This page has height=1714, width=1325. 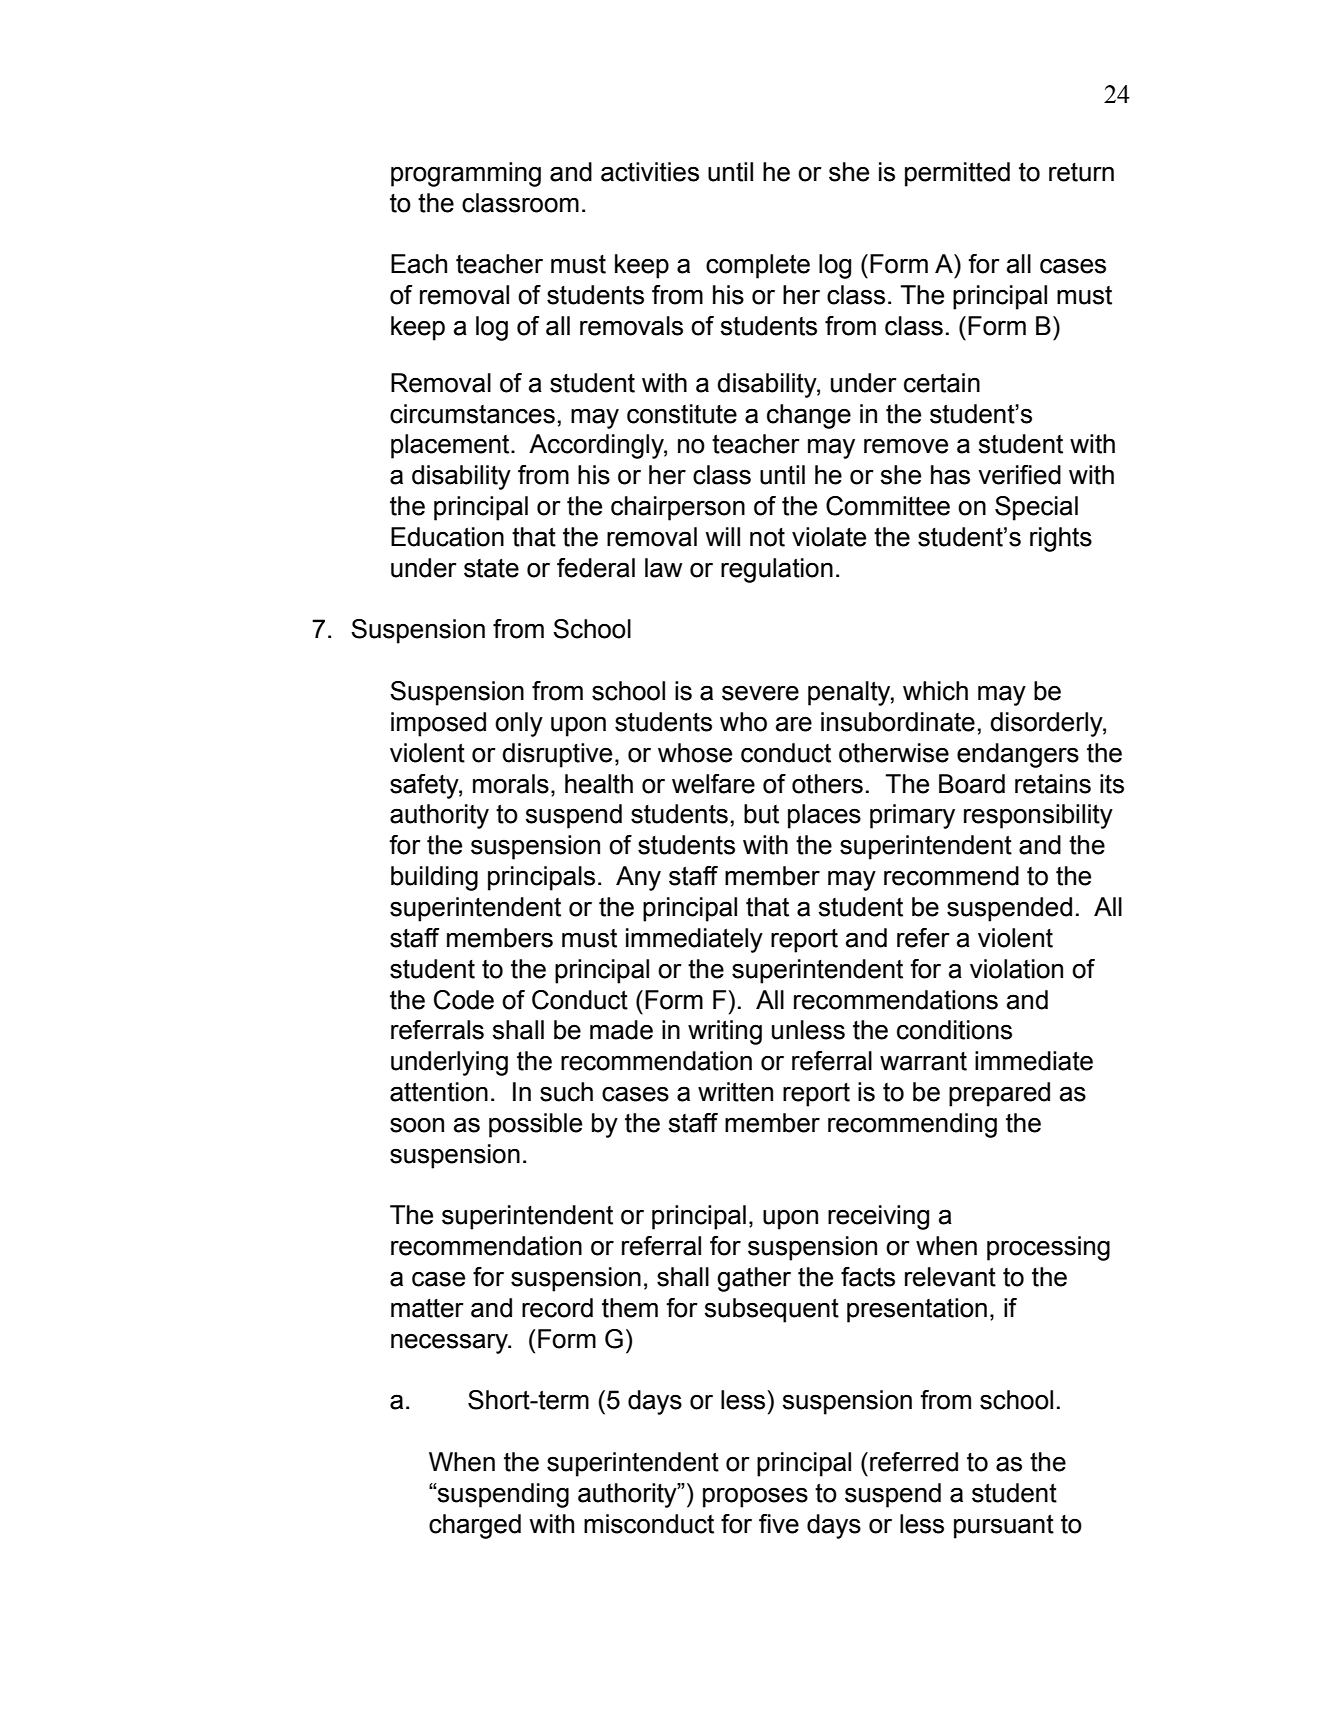 What do you see at coordinates (475, 1526) in the page?
I see `charged` at bounding box center [475, 1526].
